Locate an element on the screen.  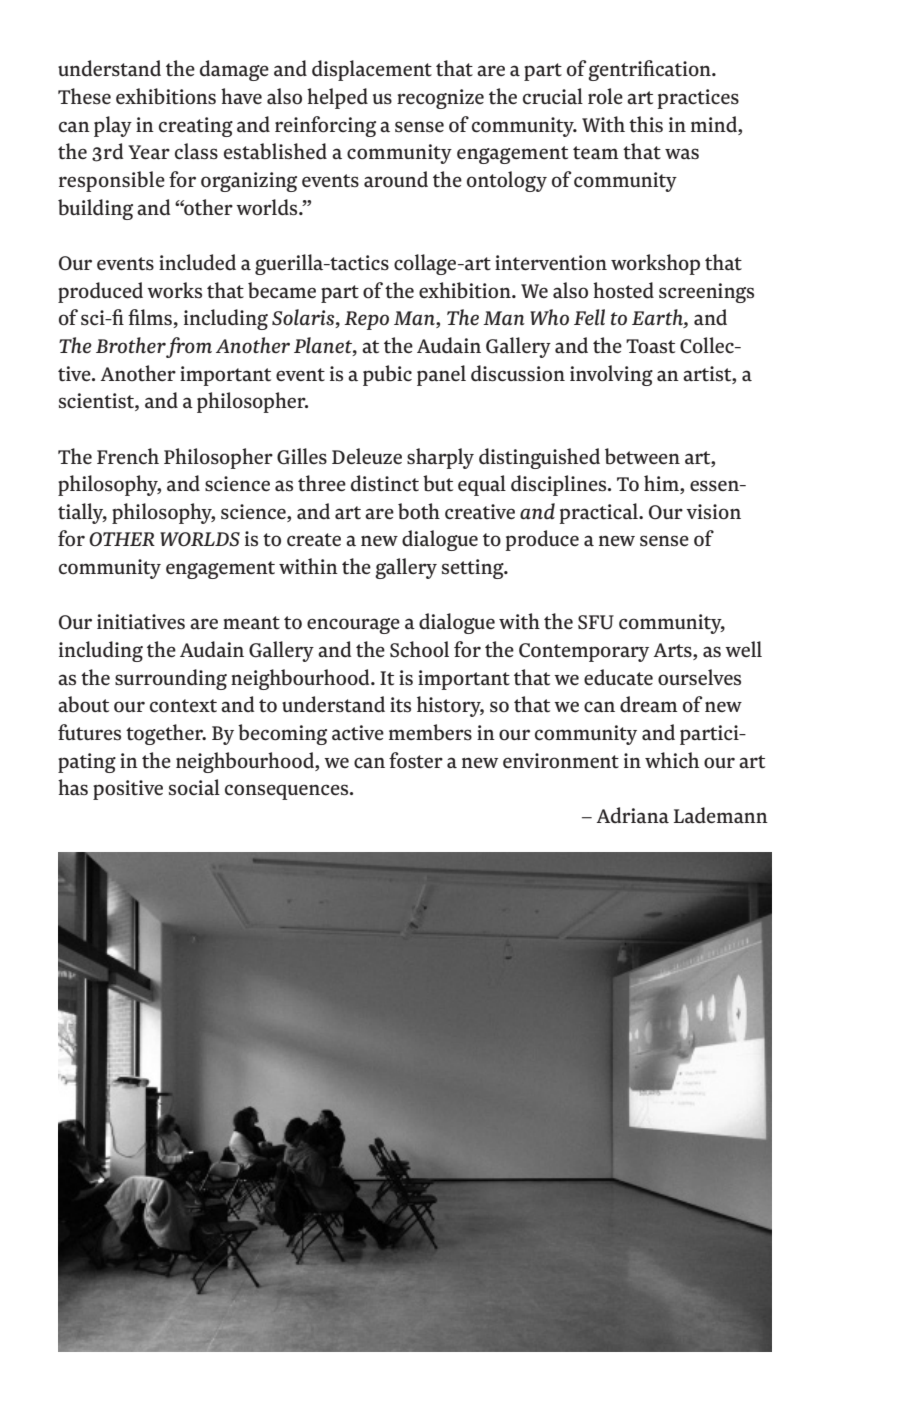
Adriana is located at coordinates (633, 815).
